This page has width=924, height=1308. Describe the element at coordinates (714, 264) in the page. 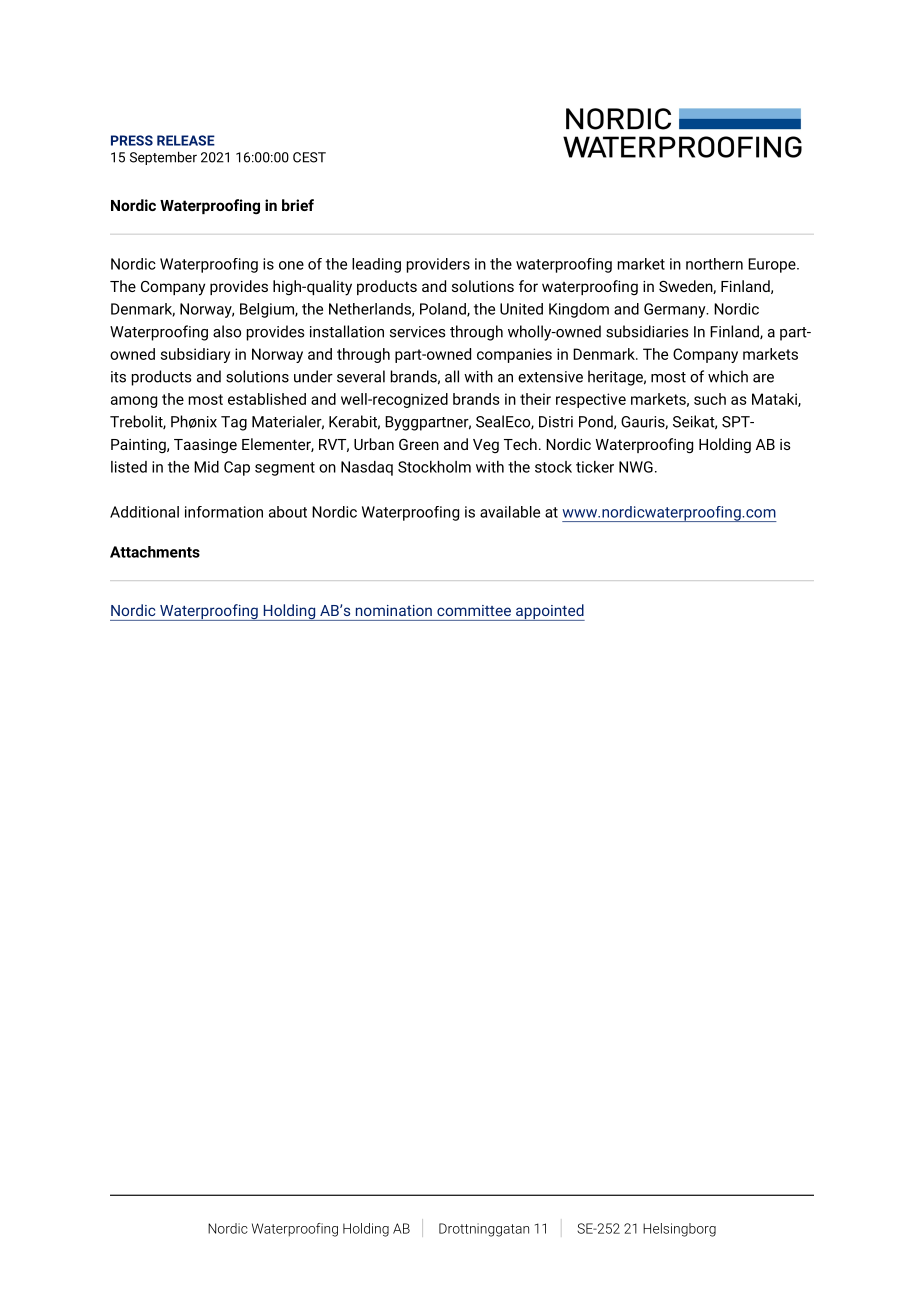

I see `northern` at that location.
